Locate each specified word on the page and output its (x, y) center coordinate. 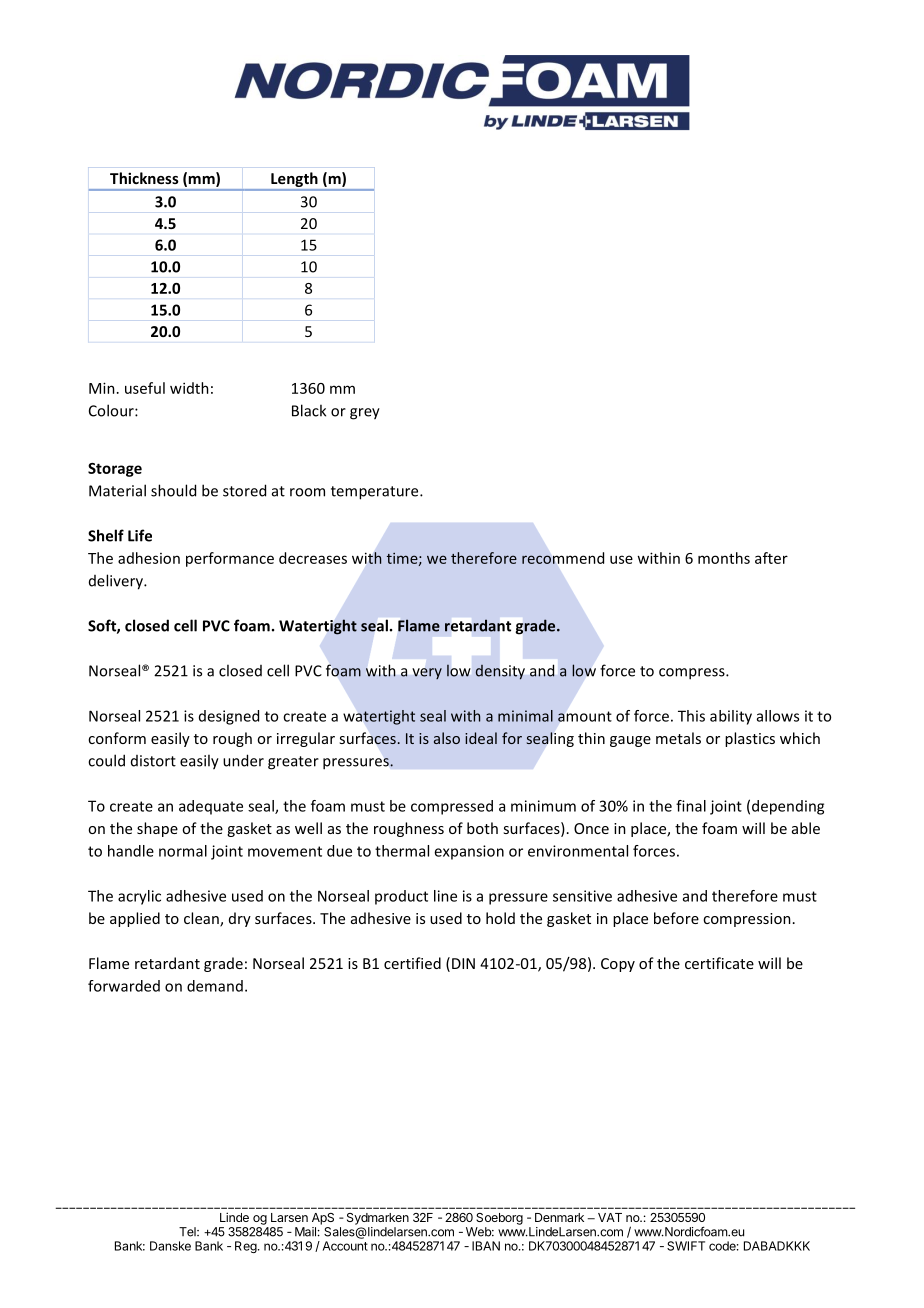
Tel (188, 1232)
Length (294, 181)
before (676, 918)
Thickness (144, 178)
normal (183, 851)
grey (365, 414)
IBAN (486, 1246)
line (445, 896)
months (724, 558)
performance (230, 559)
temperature (376, 493)
